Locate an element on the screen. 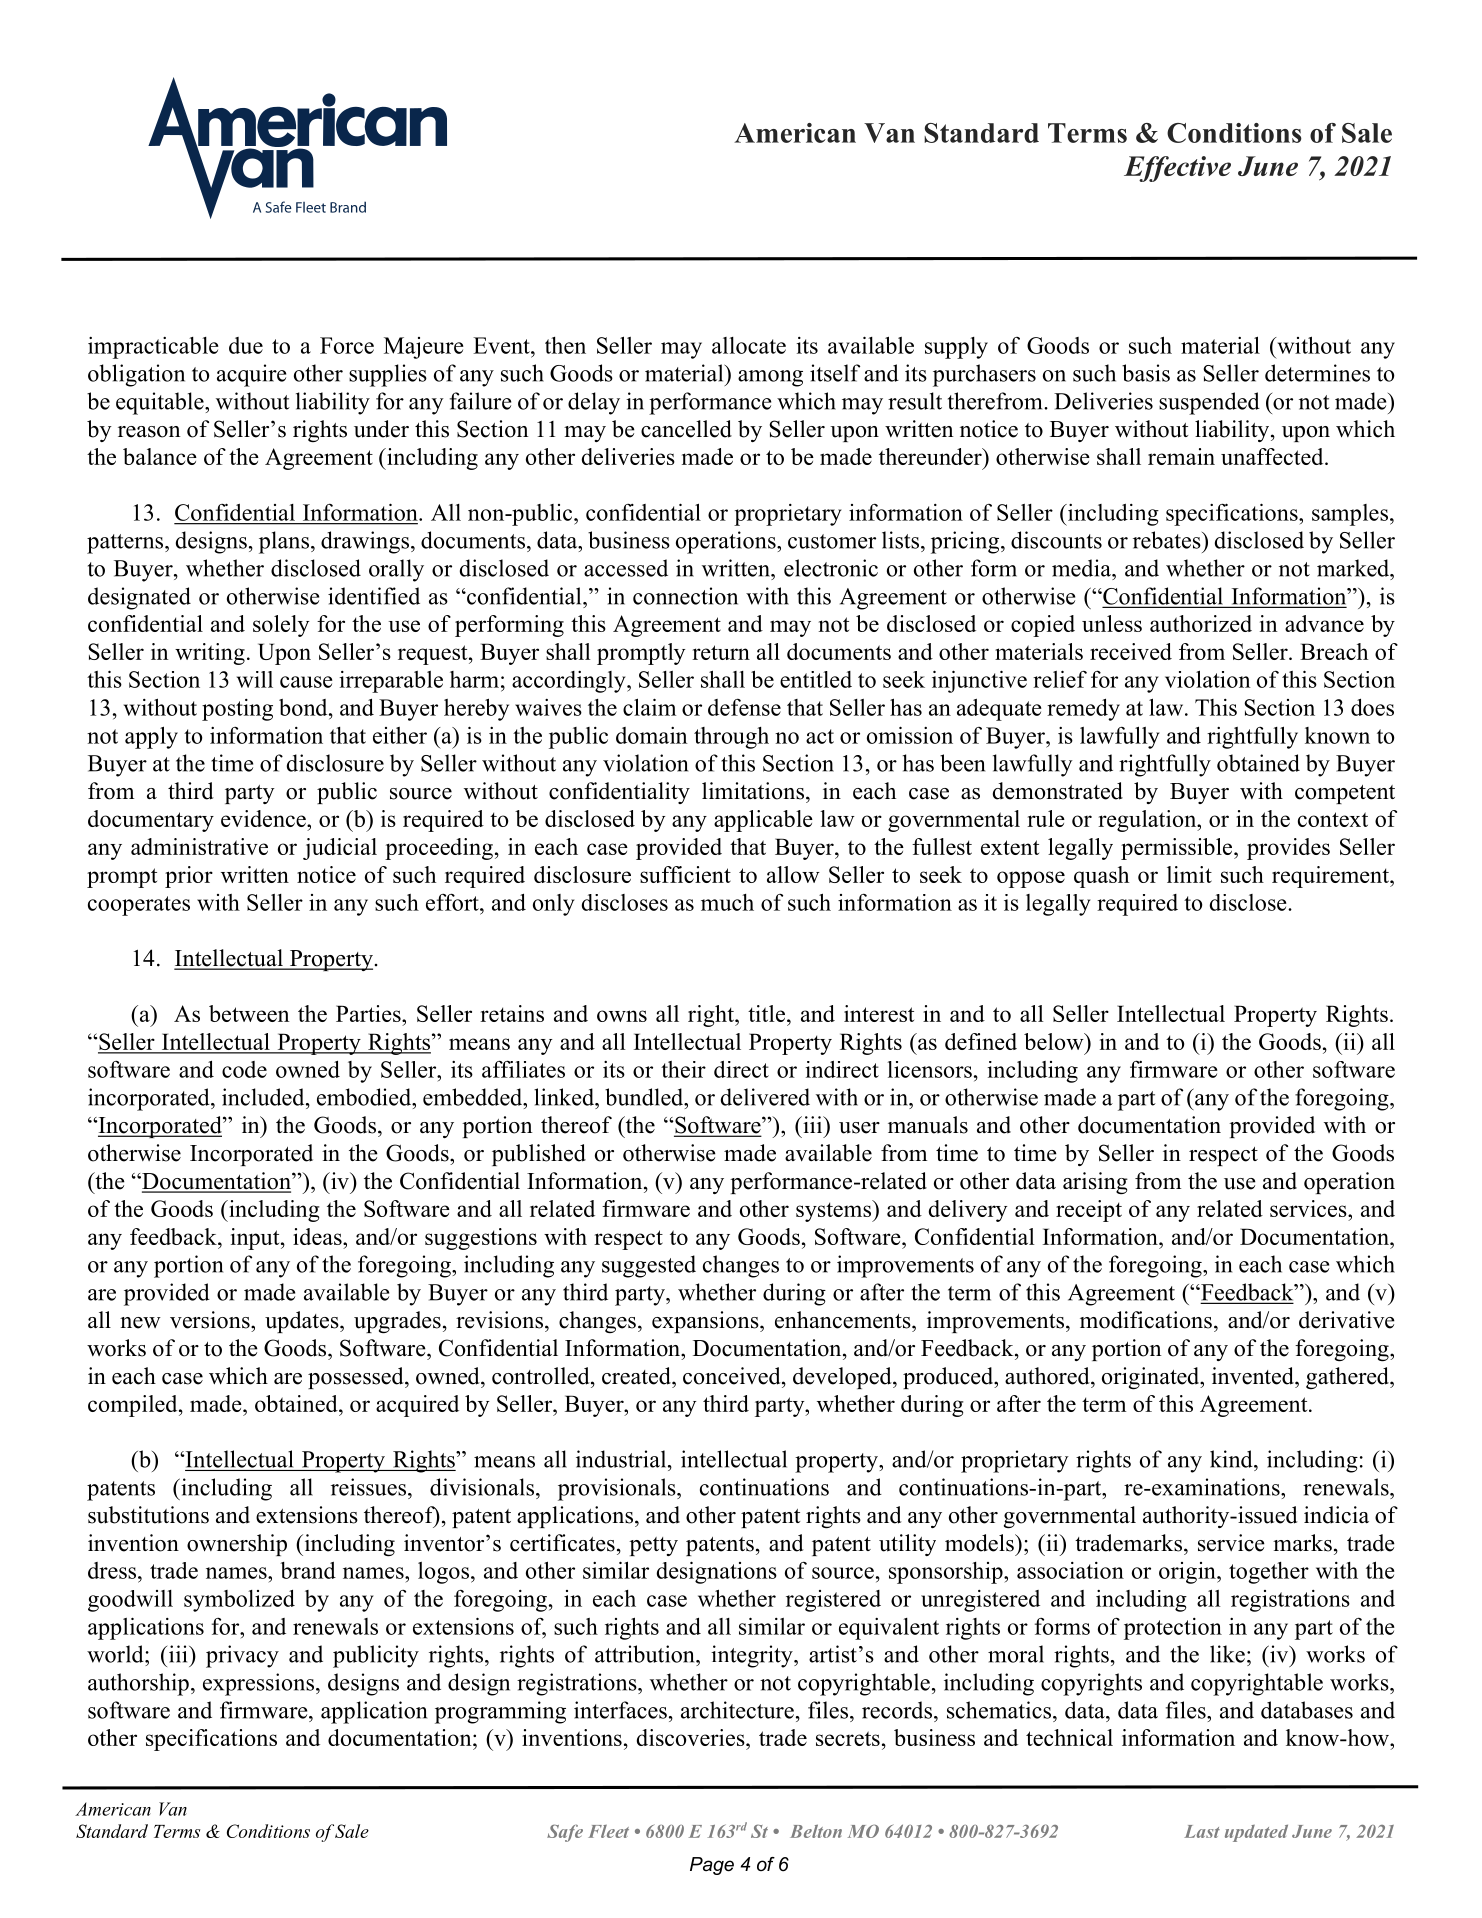 This screenshot has width=1482, height=1918. expressions is located at coordinates (258, 1684).
